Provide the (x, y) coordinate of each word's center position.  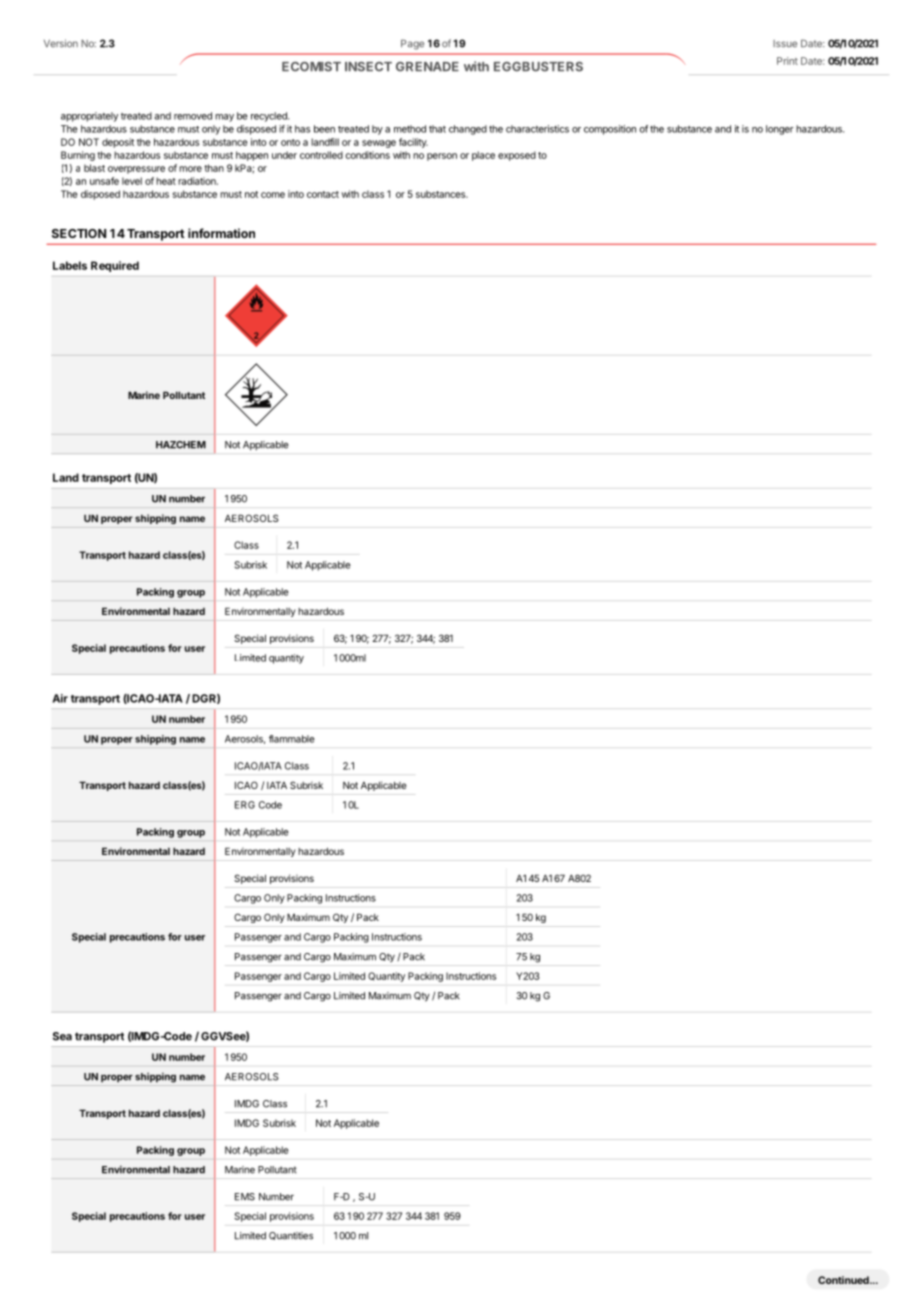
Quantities (291, 1236)
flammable (292, 739)
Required (115, 266)
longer (780, 130)
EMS (245, 1197)
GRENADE (427, 67)
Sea (62, 1036)
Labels (70, 265)
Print (787, 61)
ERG (245, 805)
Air (60, 698)
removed (193, 116)
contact (323, 194)
